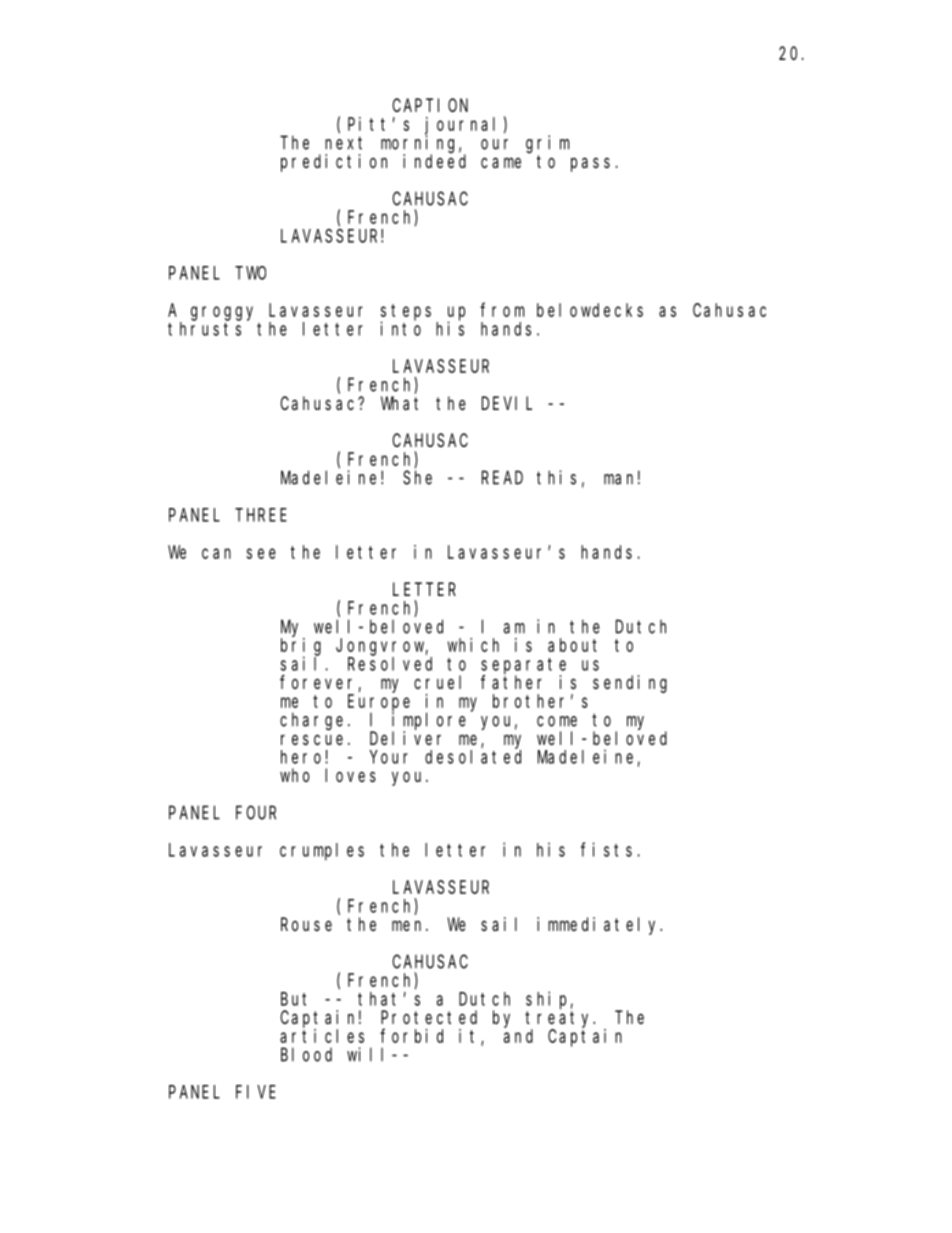 The image size is (952, 1233). What do you see at coordinates (334, 163) in the image?
I see `prediction` at bounding box center [334, 163].
